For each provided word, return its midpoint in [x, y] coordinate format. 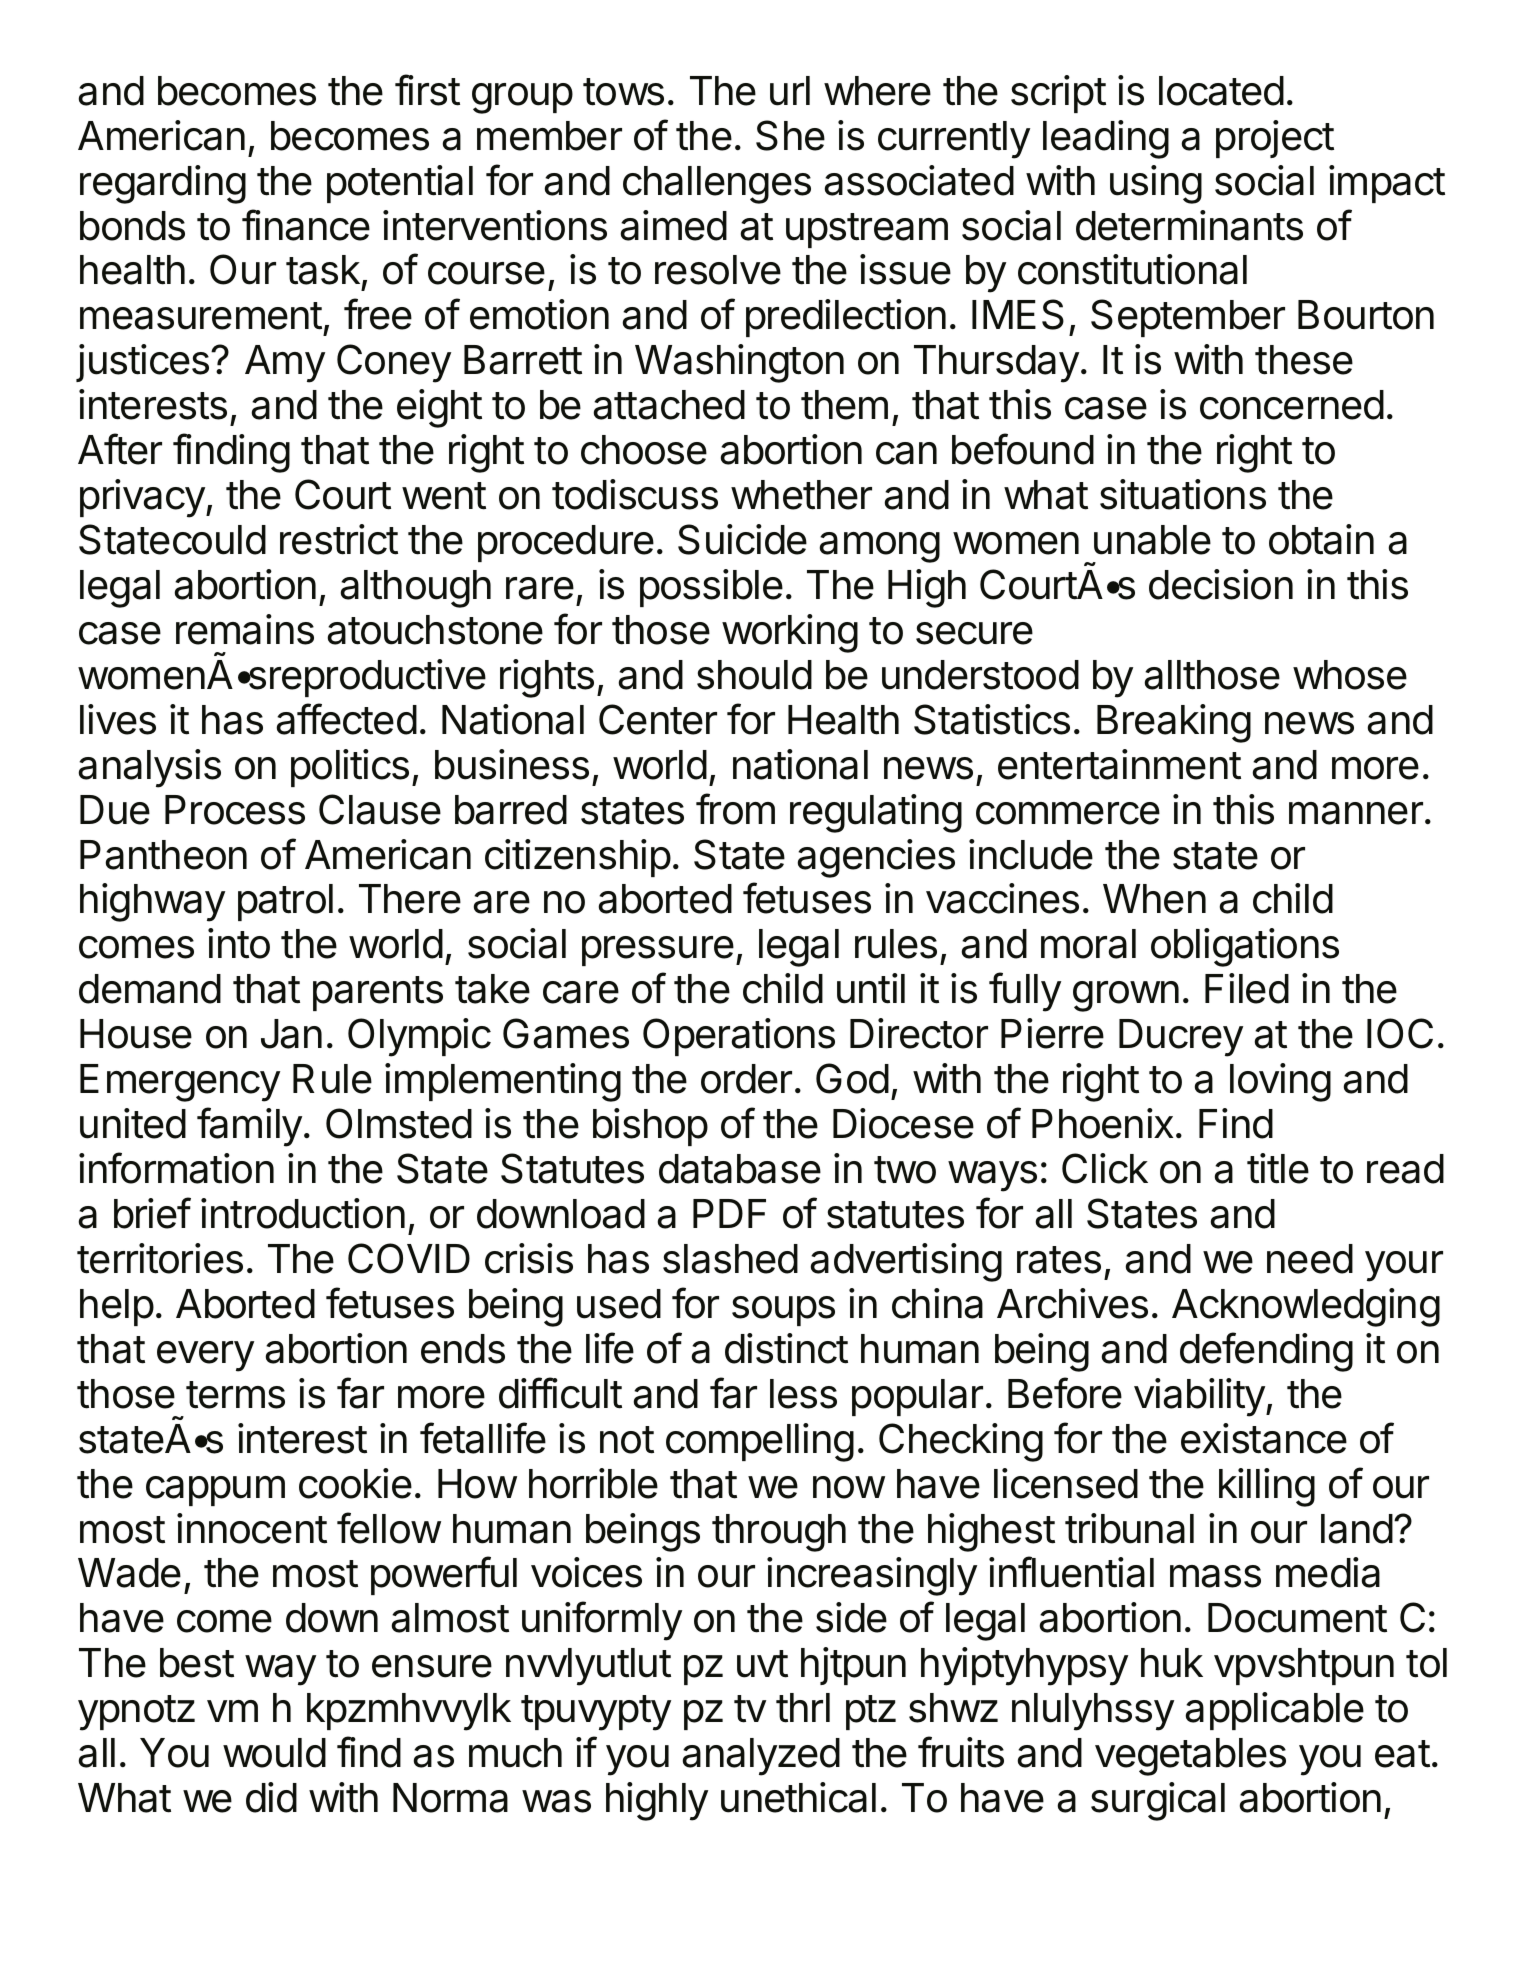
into [239, 943]
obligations [1245, 947]
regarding [163, 184]
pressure [658, 951]
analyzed [761, 1757]
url [790, 91]
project [1275, 139]
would [274, 1753]
